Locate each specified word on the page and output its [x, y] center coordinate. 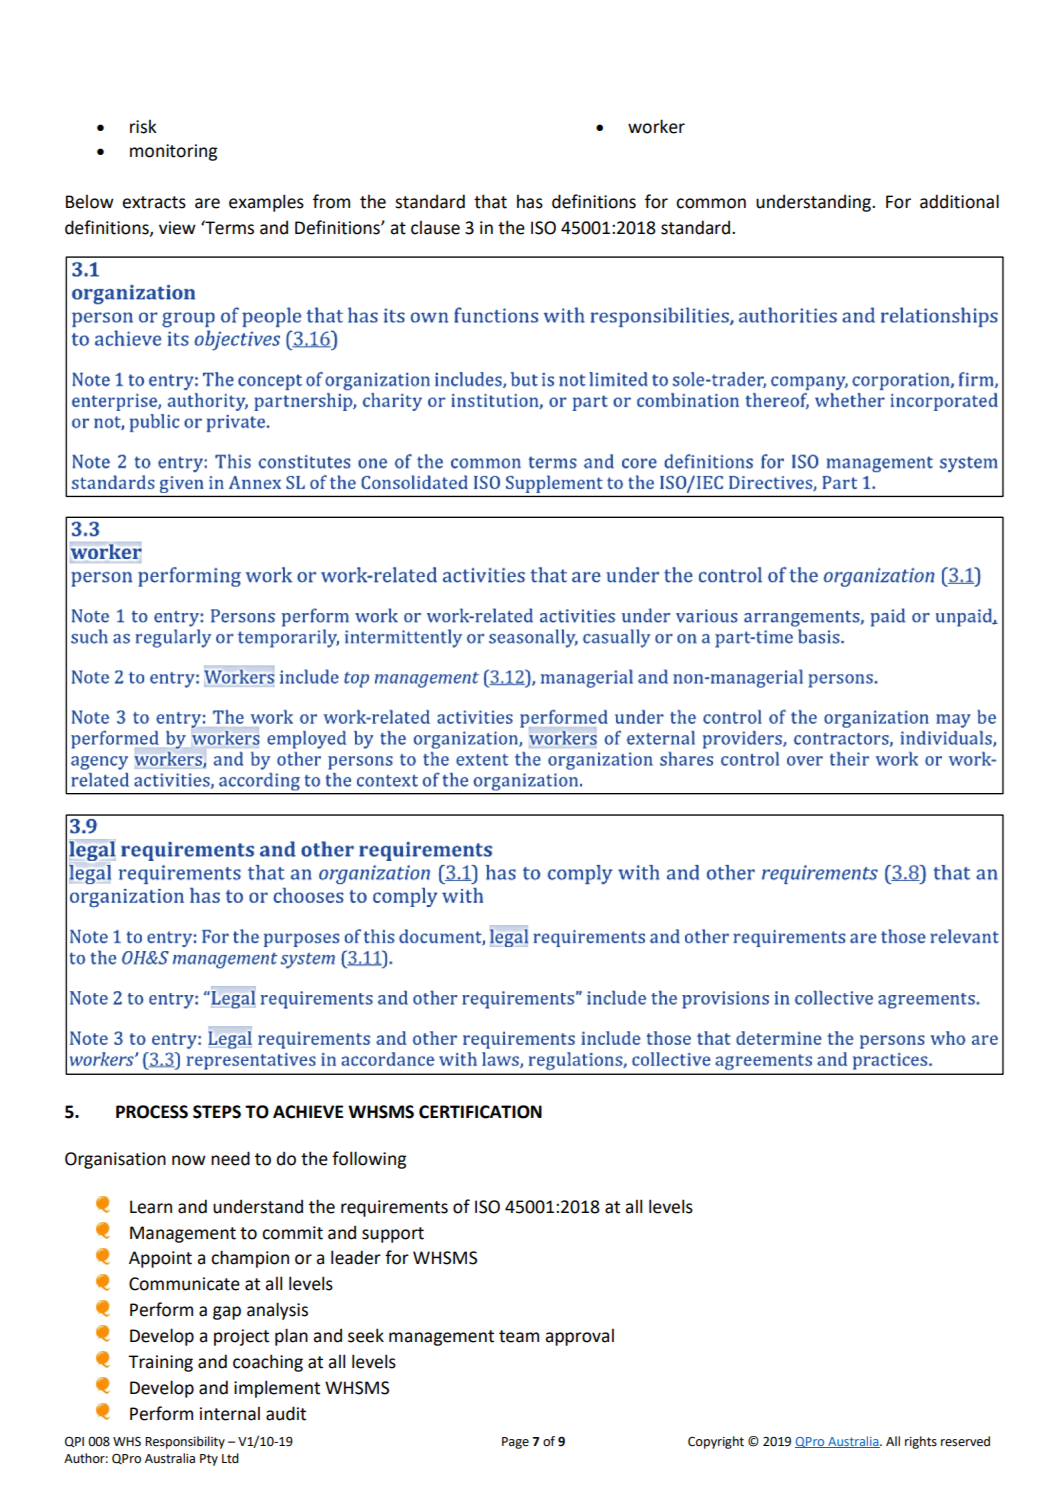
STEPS [217, 1112]
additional [959, 201]
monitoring [173, 152]
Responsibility [185, 1442]
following [369, 1160]
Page [515, 1443]
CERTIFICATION [480, 1112]
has [530, 201]
